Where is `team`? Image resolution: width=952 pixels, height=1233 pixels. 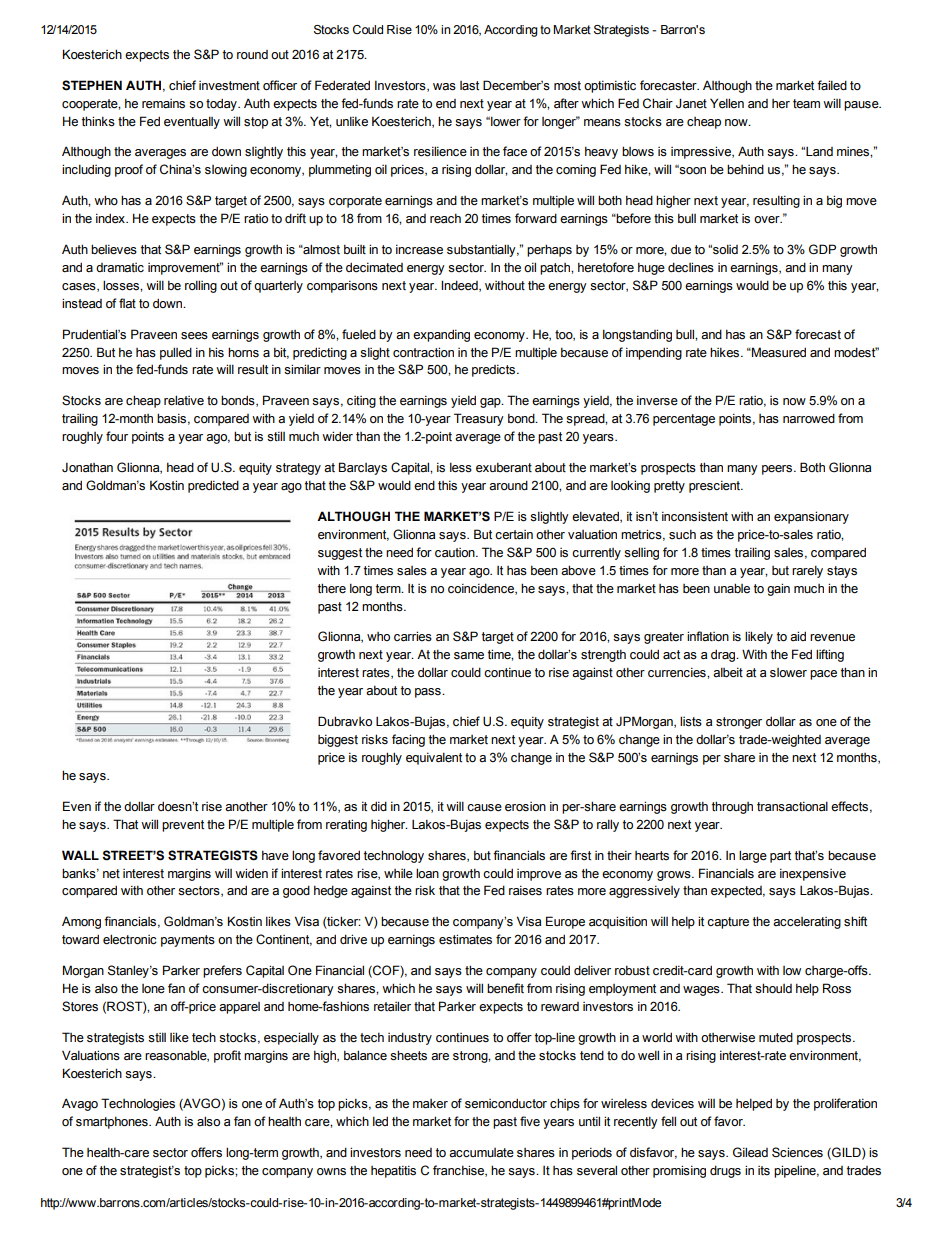
team is located at coordinates (806, 104).
